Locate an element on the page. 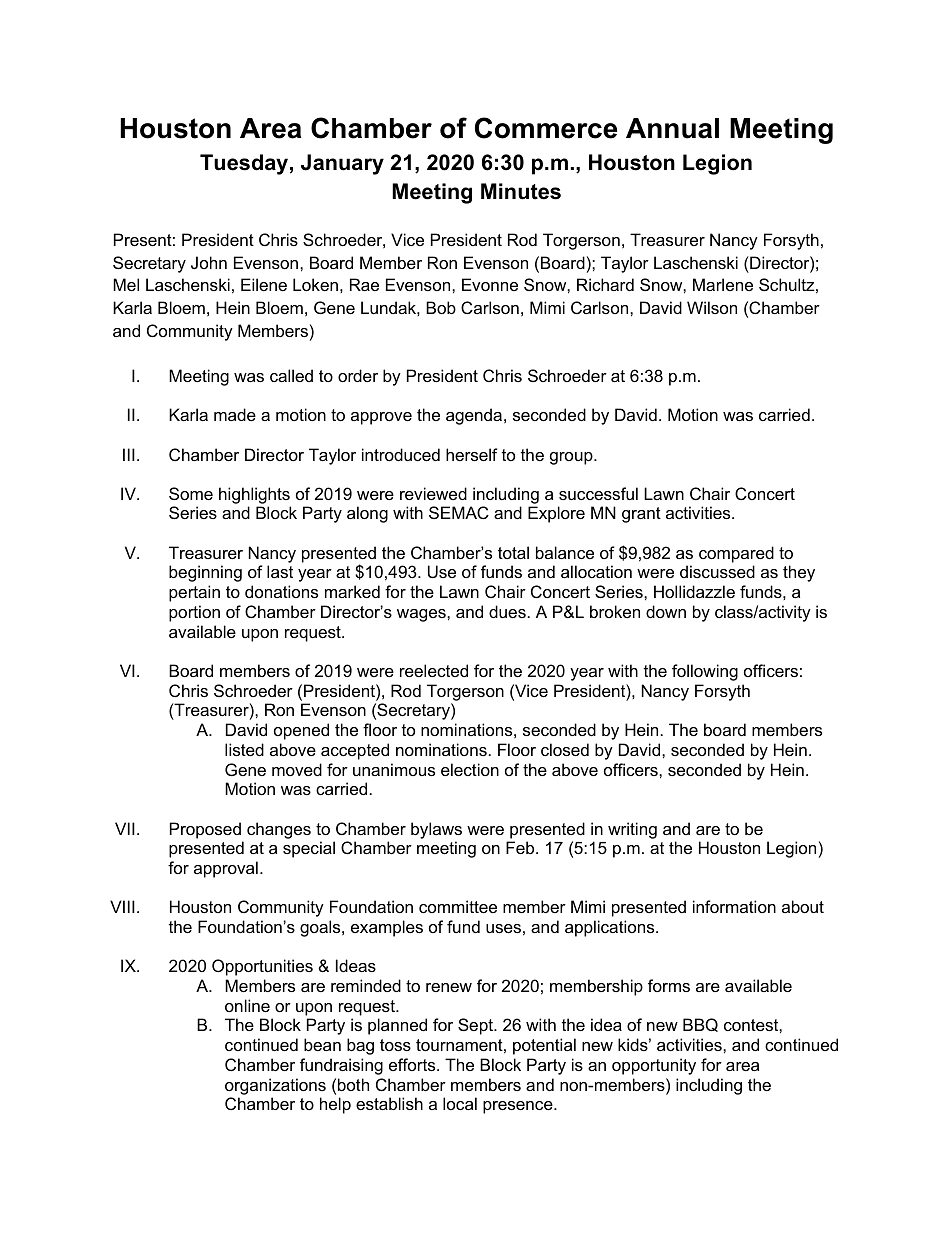 The height and width of the document is (1233, 952). local is located at coordinates (460, 1103).
